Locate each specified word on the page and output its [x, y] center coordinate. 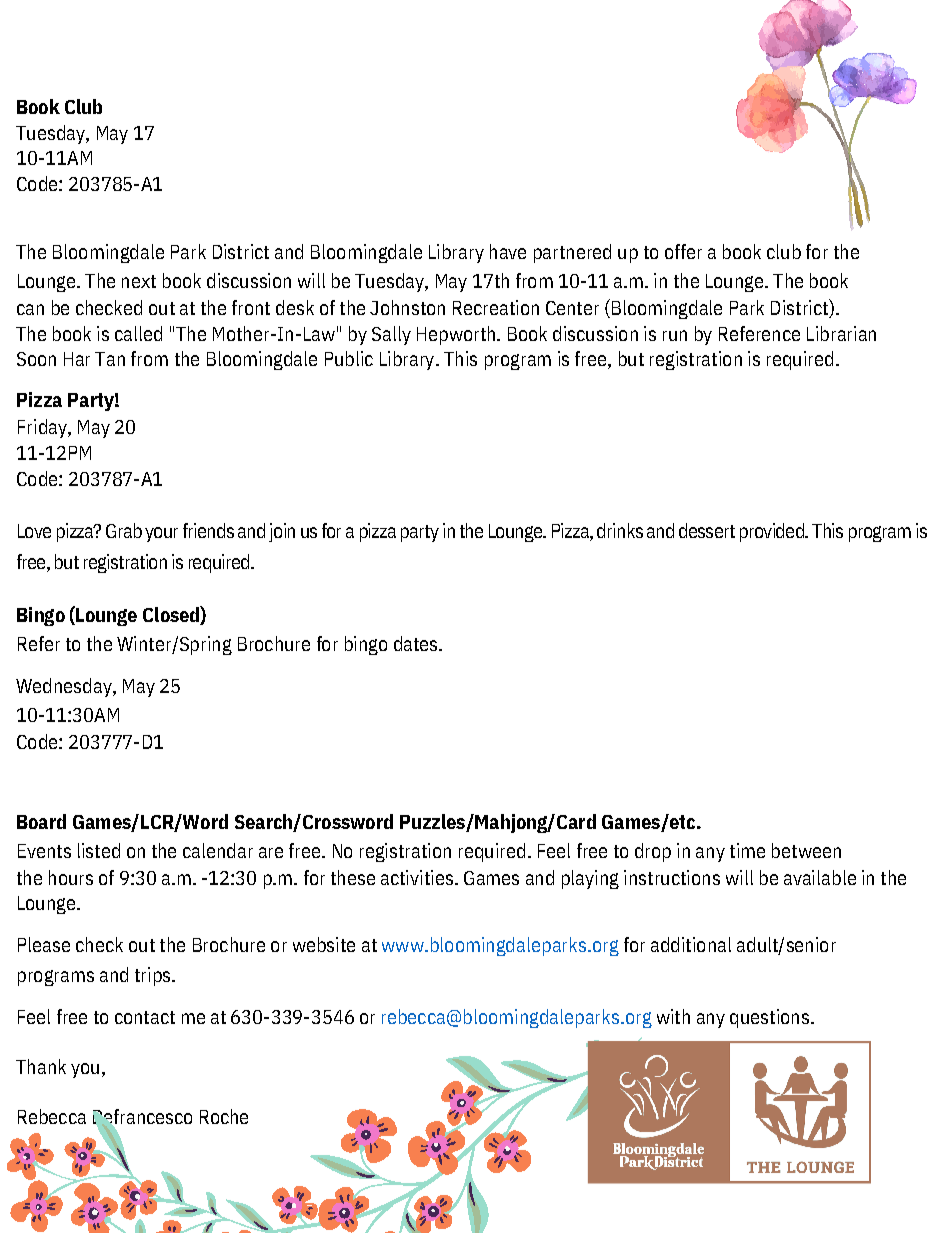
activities [417, 877]
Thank [41, 1066]
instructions [672, 877]
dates [417, 643]
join [282, 532]
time [747, 850]
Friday [43, 428]
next [139, 281]
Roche [224, 1116]
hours [71, 877]
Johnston [407, 307]
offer [683, 251]
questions [769, 1018]
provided [773, 532]
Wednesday [65, 687]
